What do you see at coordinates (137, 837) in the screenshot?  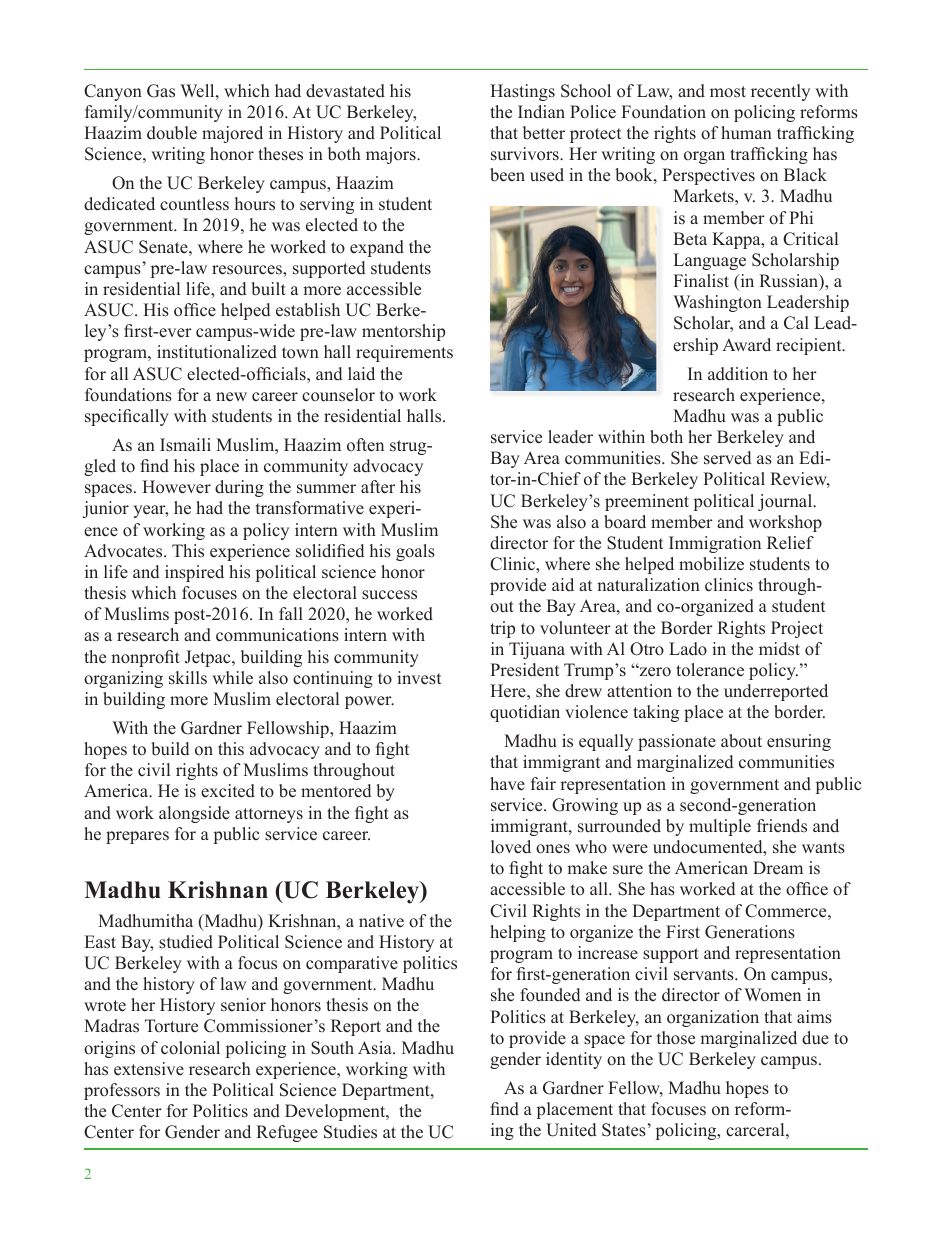 I see `prepares` at bounding box center [137, 837].
